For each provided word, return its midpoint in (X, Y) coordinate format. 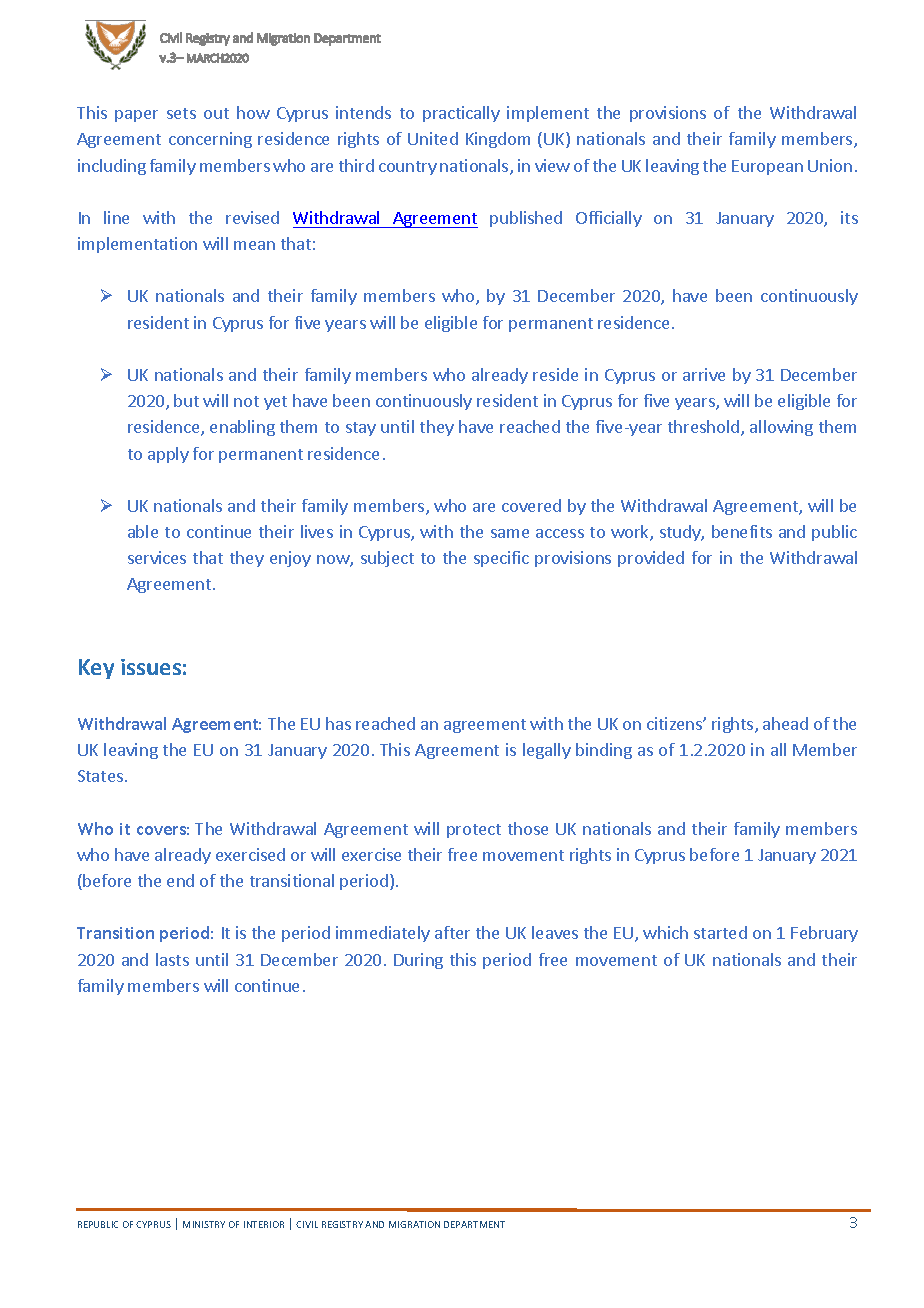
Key (96, 669)
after (452, 932)
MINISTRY (204, 1224)
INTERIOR (264, 1224)
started (720, 932)
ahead (785, 723)
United (433, 138)
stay (361, 429)
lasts (172, 959)
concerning (210, 140)
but (186, 400)
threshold (705, 428)
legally (547, 751)
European (767, 167)
